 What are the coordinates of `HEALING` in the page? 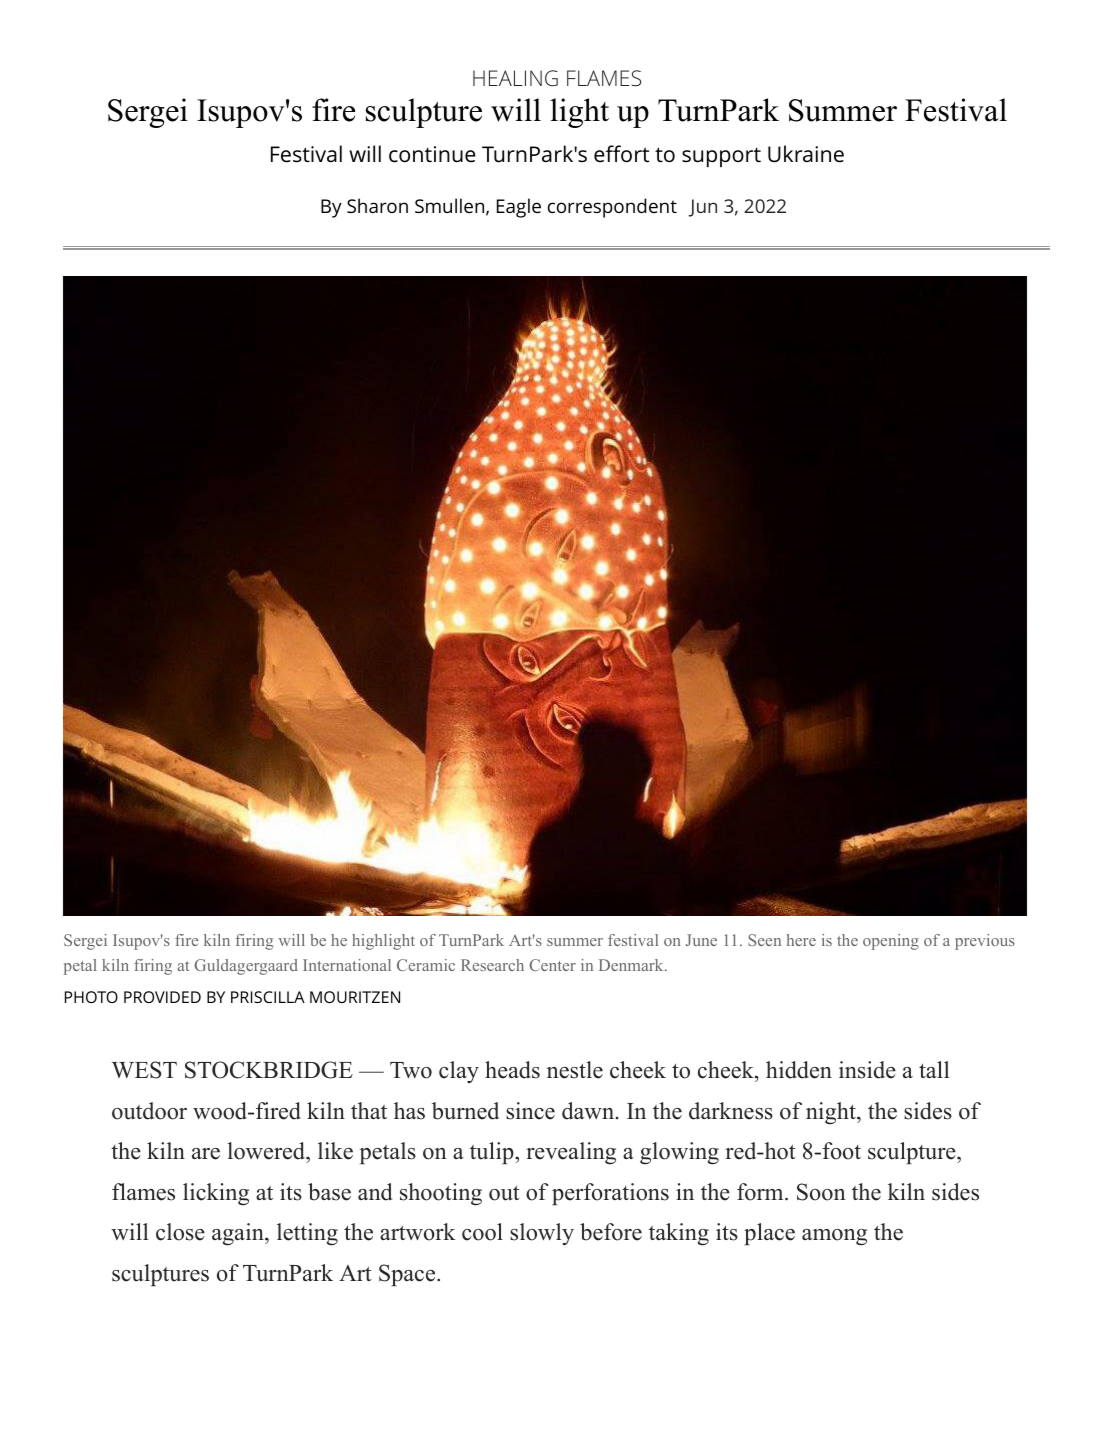 It's located at (515, 78).
